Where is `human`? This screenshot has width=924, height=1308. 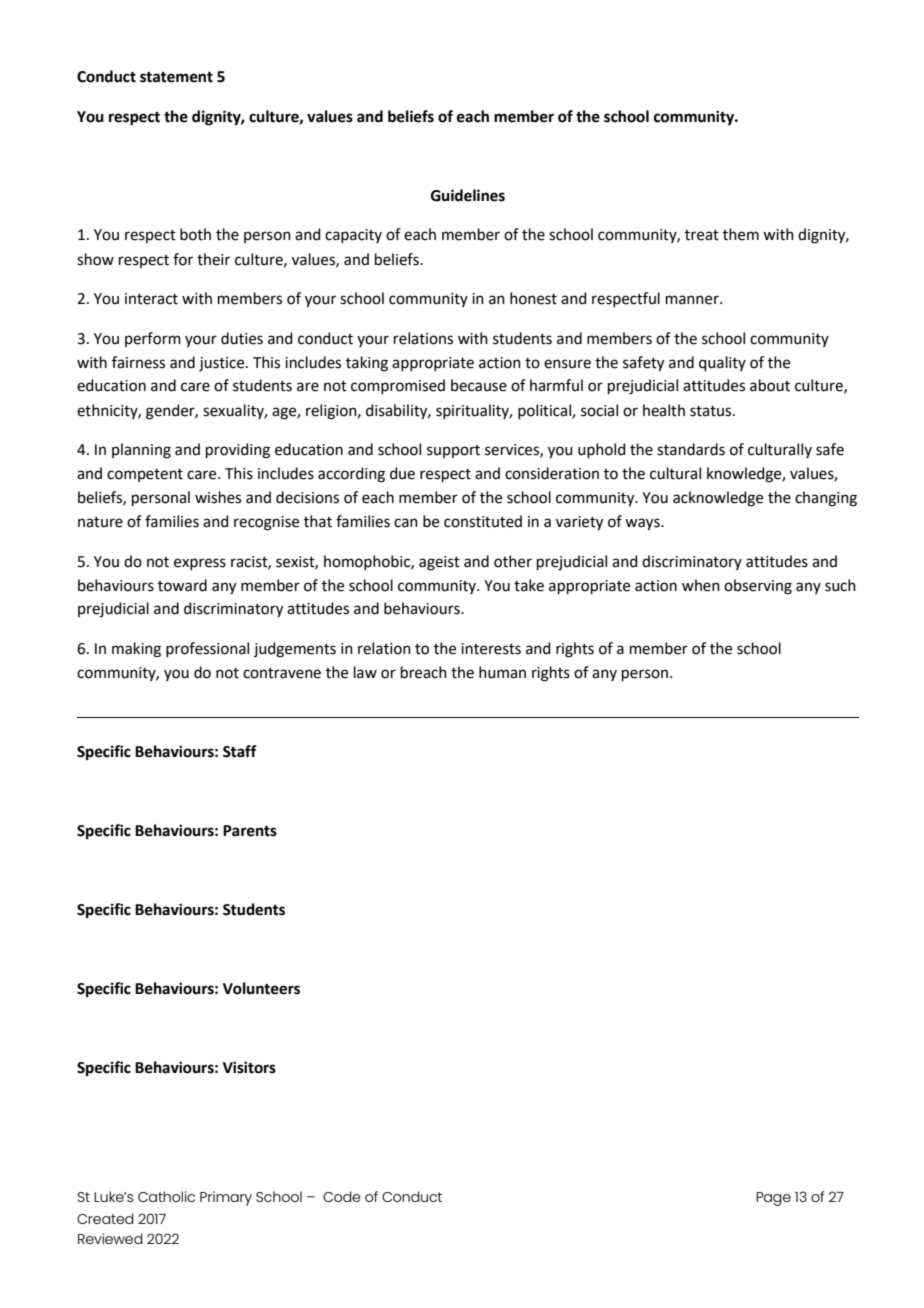
human is located at coordinates (502, 672).
